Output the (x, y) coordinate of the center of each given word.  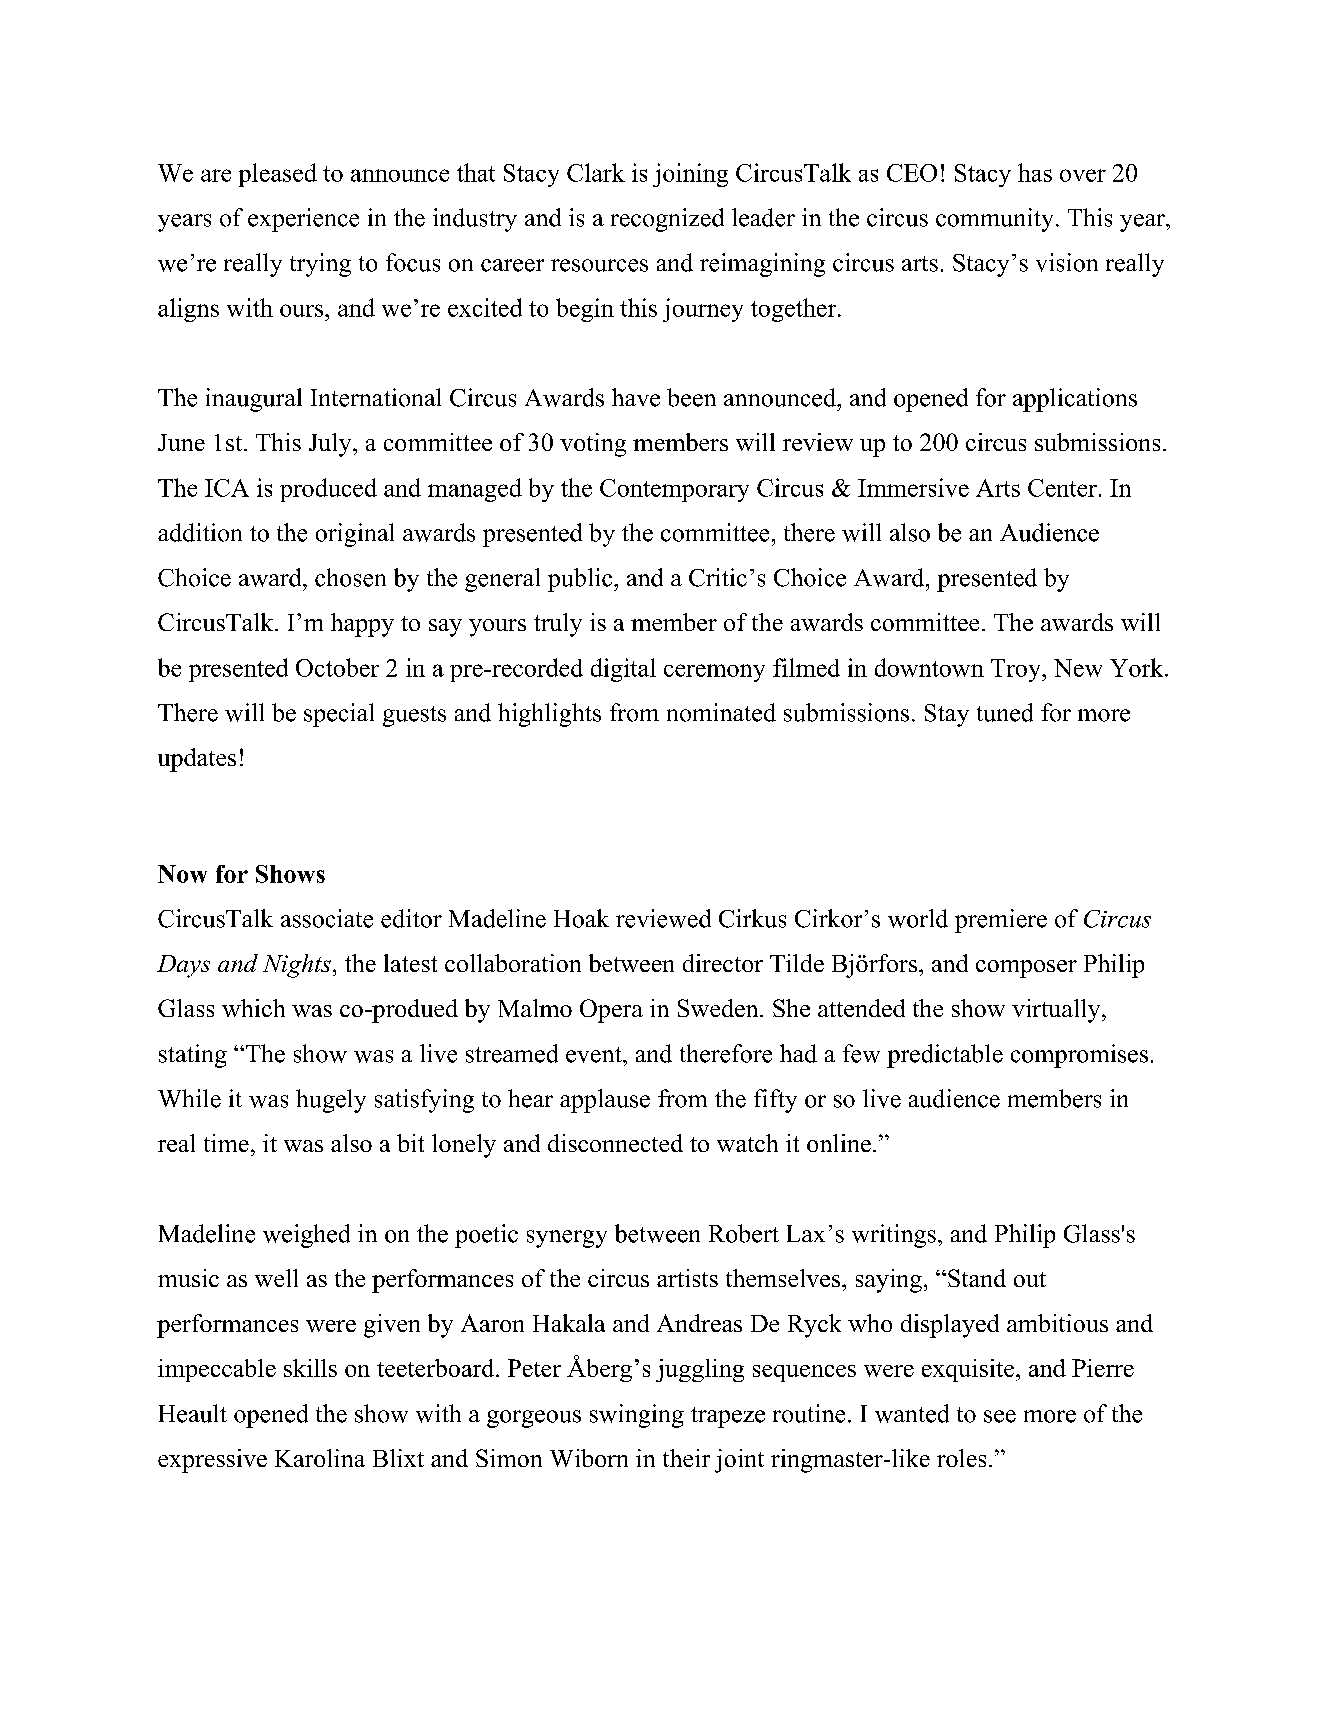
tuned (1005, 712)
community (994, 220)
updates (197, 760)
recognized (667, 220)
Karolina (320, 1458)
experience (303, 220)
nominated (721, 712)
